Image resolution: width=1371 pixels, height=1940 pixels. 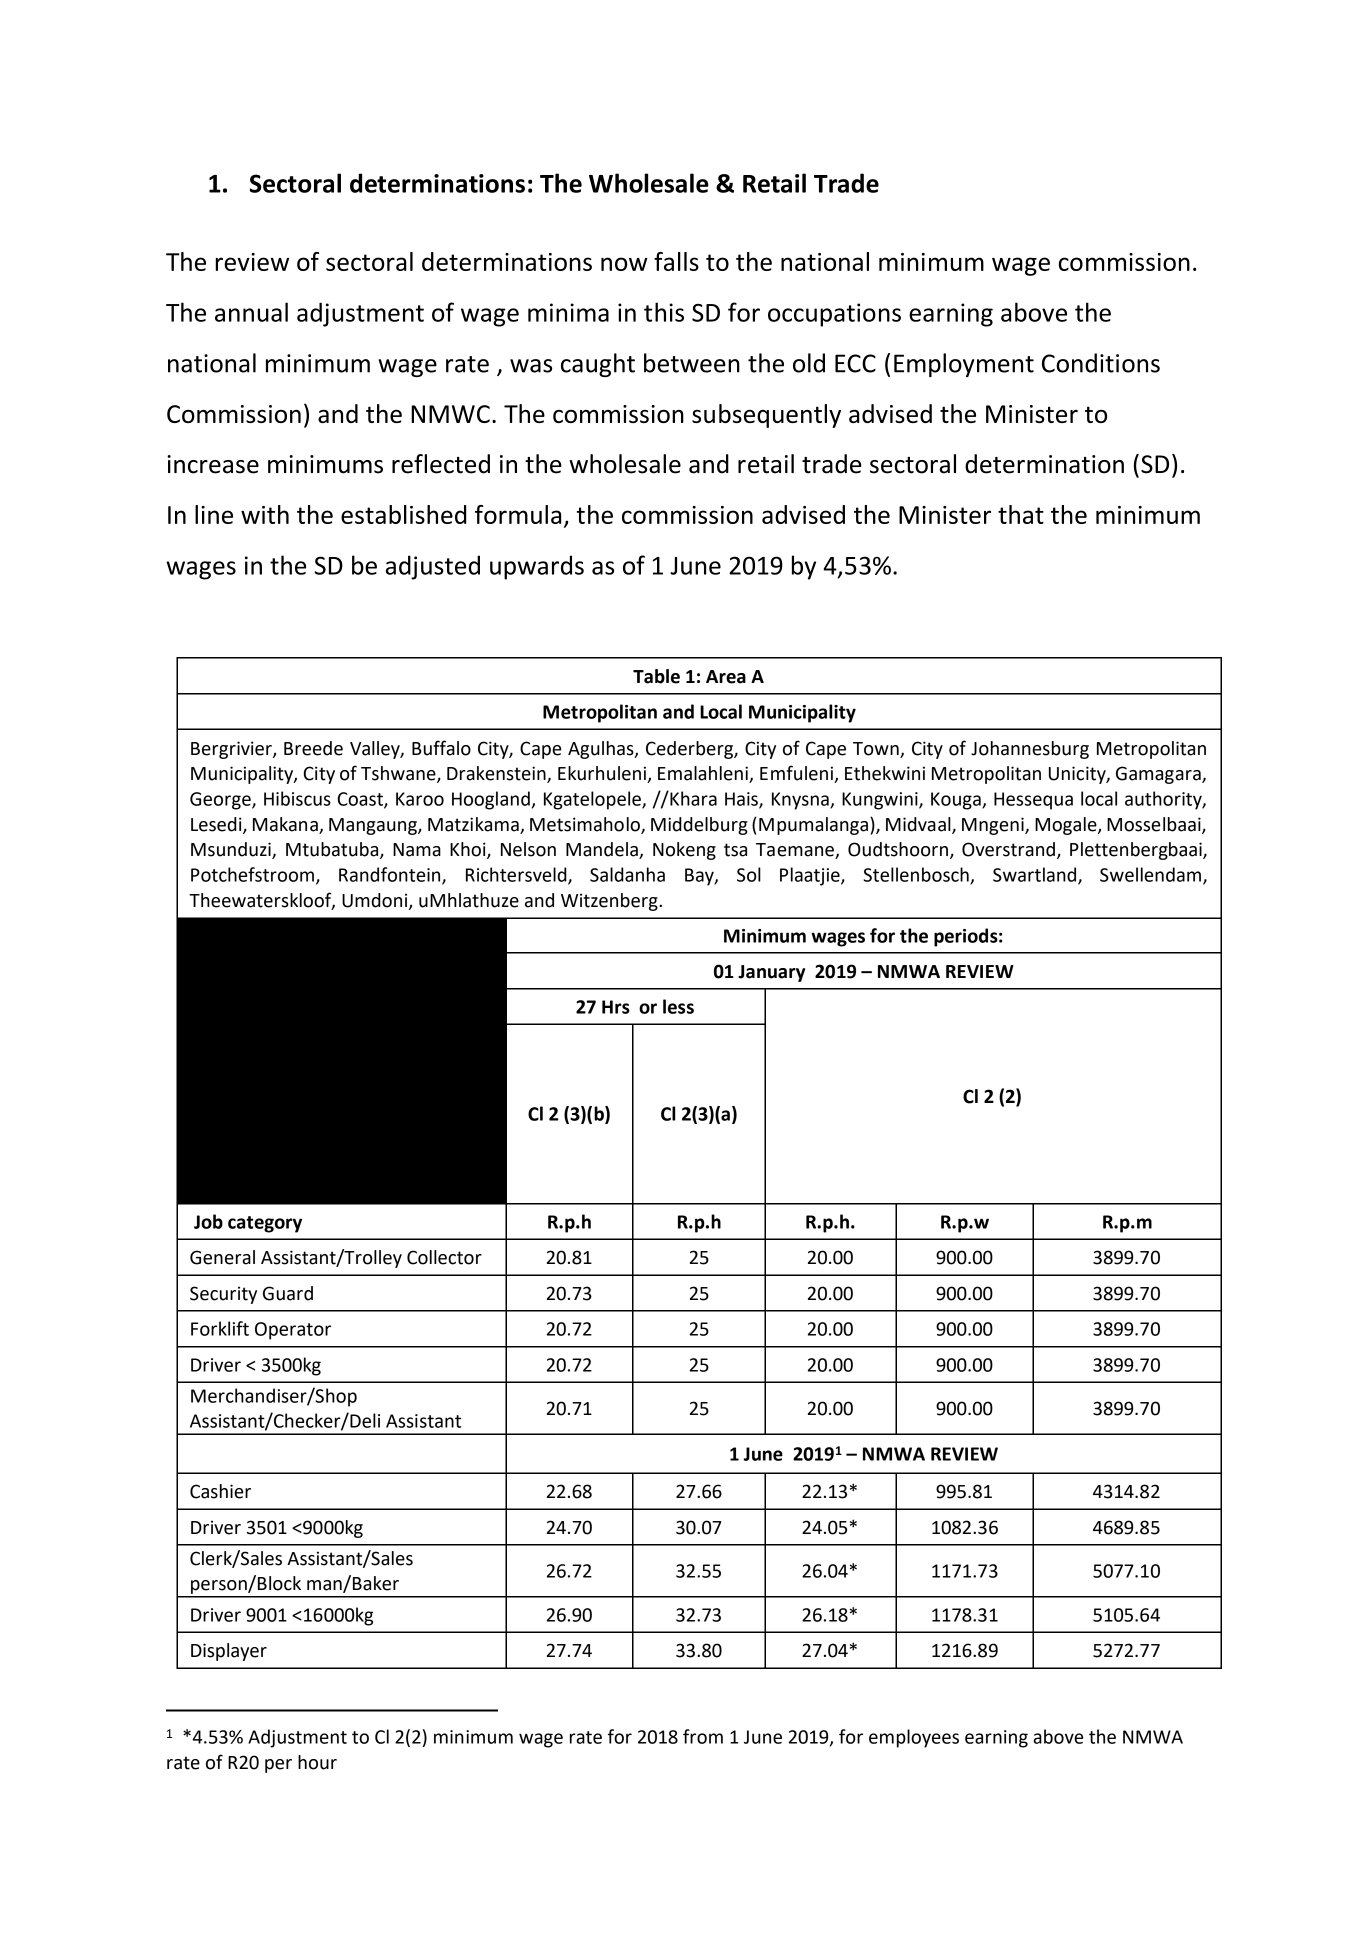 I want to click on Stellenbosch, so click(x=917, y=875).
